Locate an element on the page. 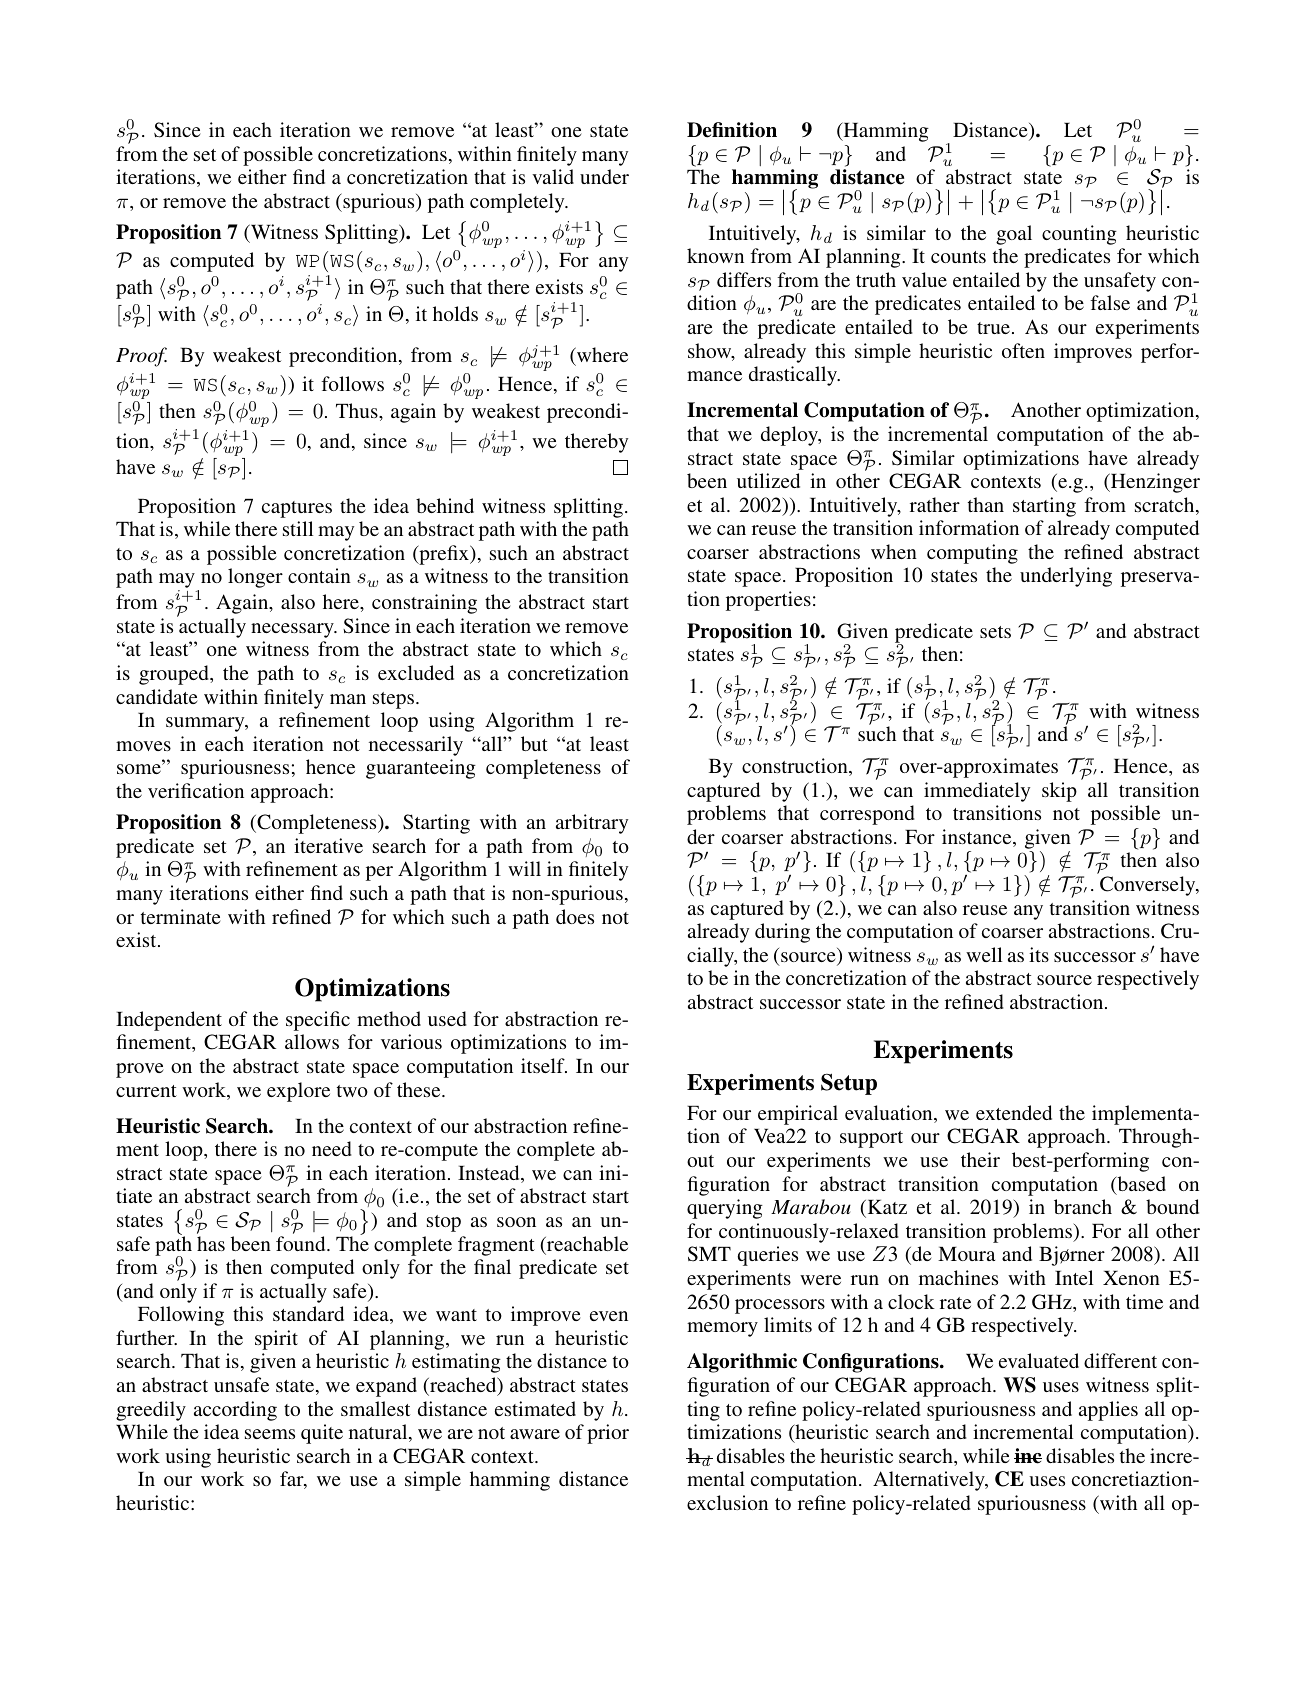 This image has height=1704, width=1316. sets is located at coordinates (995, 632).
